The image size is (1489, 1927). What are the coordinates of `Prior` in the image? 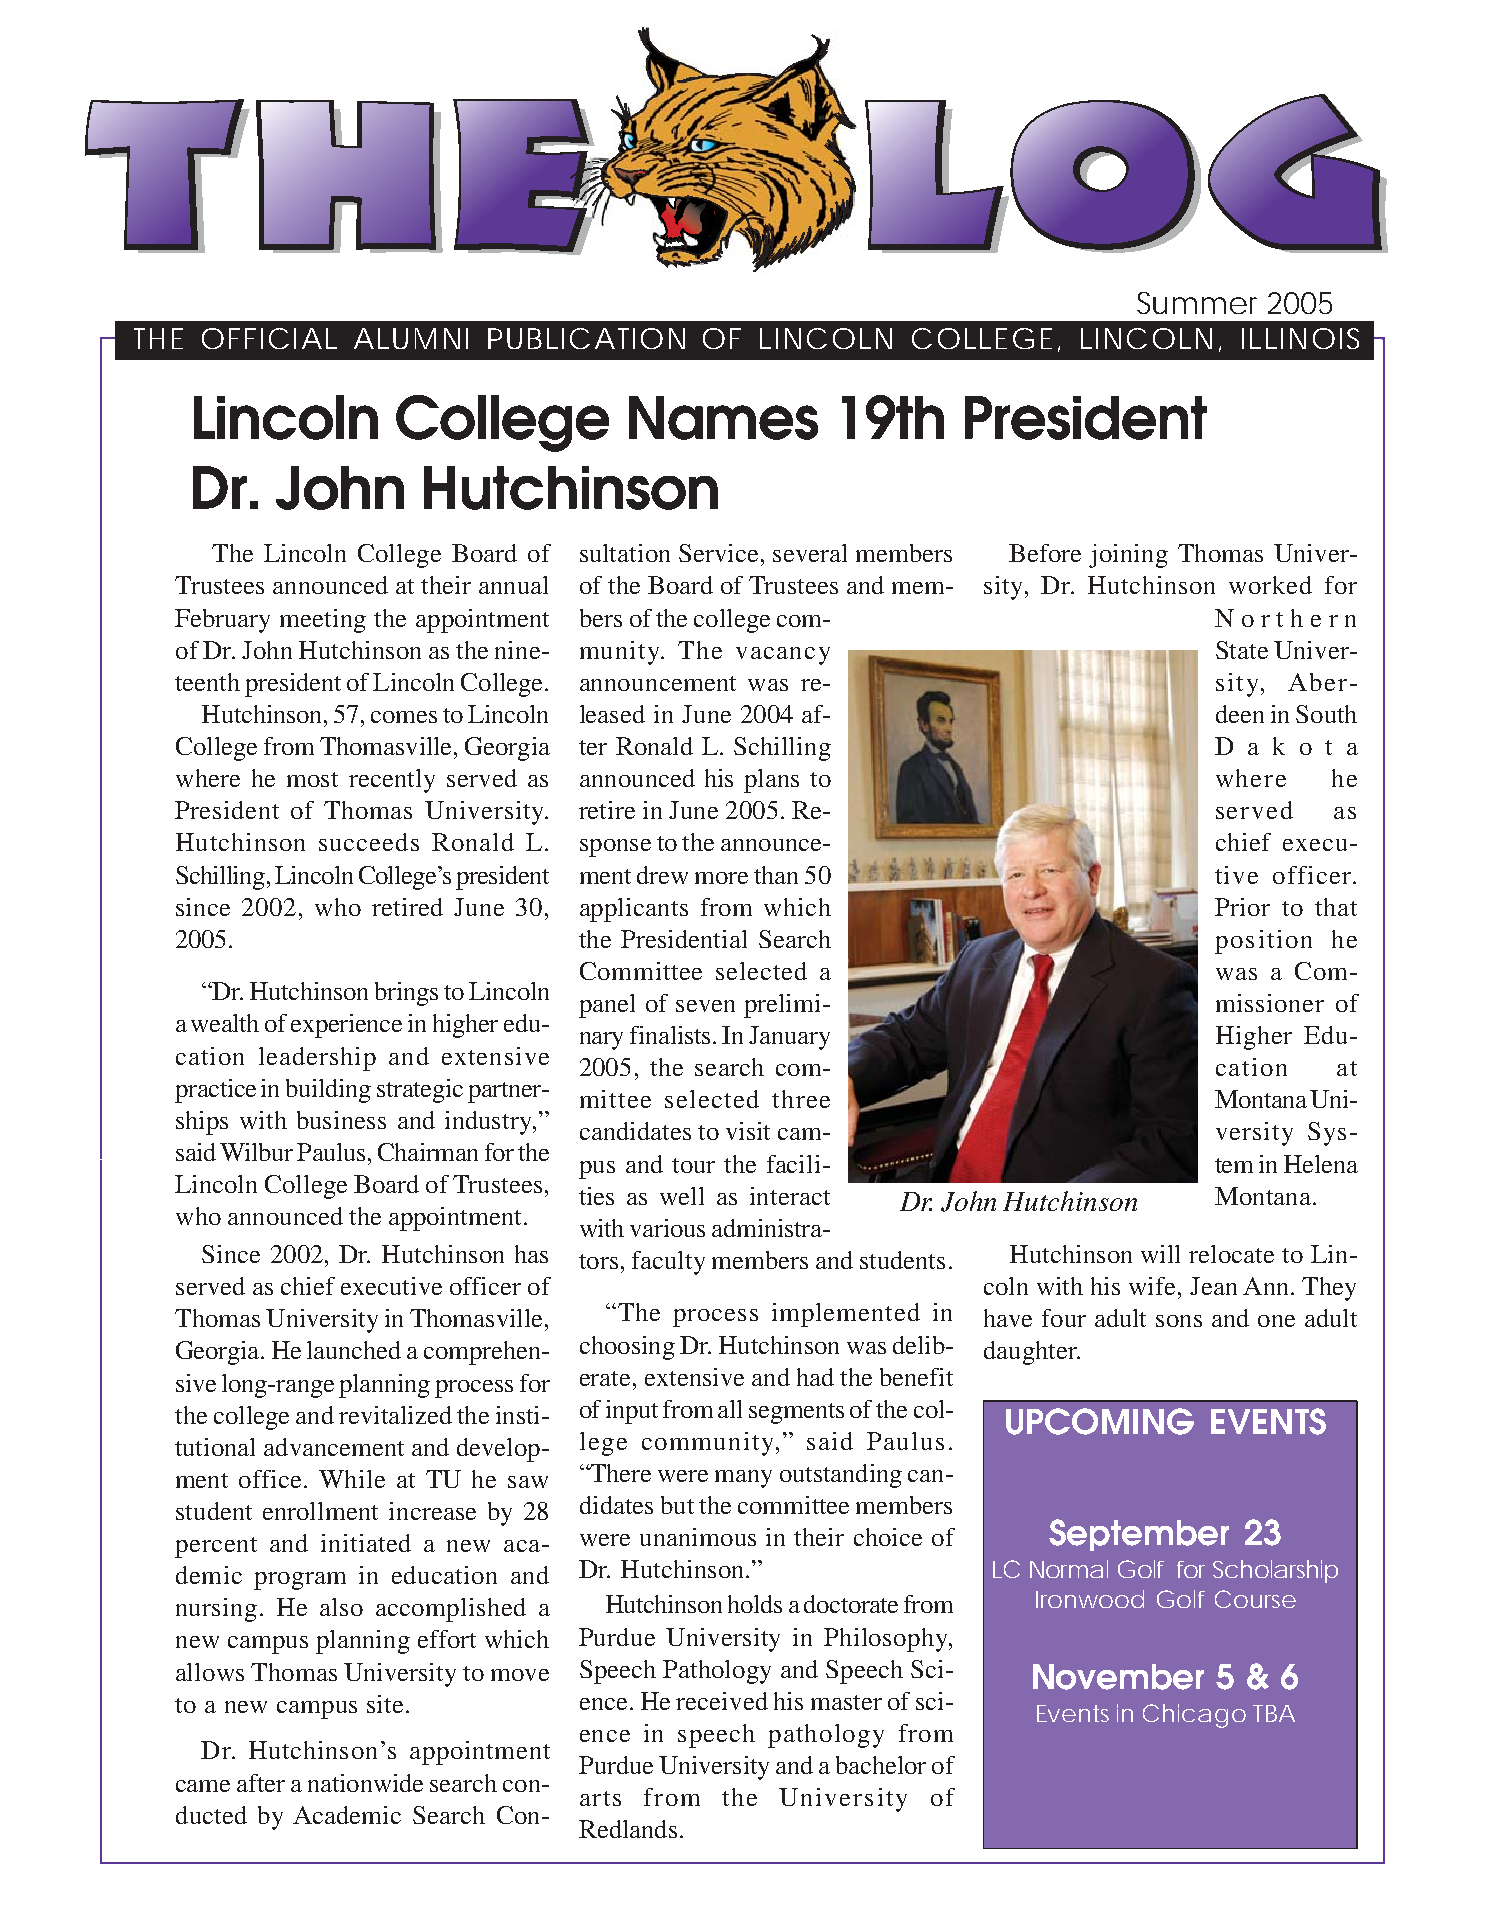 It's located at (1242, 907).
